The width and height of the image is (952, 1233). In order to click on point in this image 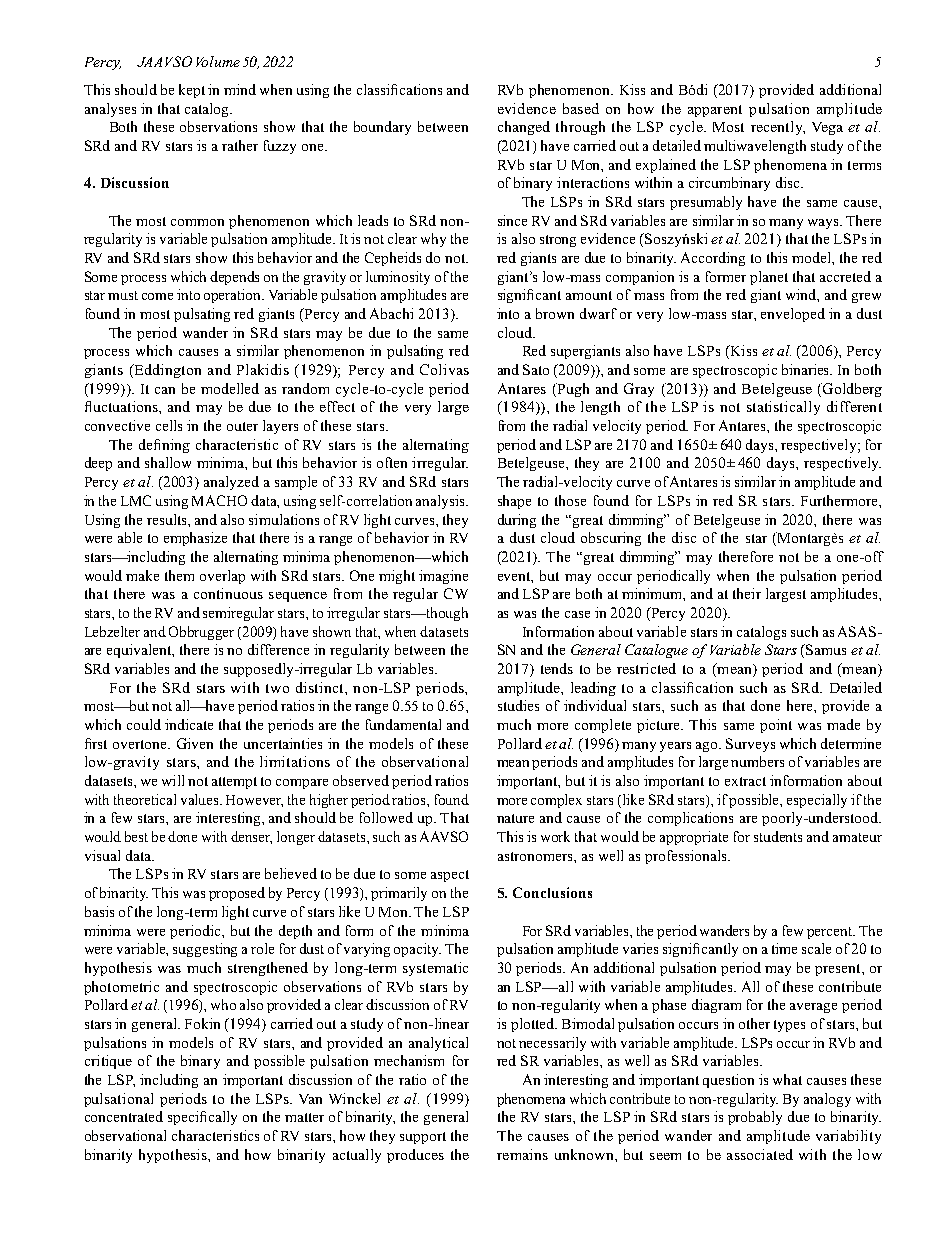, I will do `click(776, 726)`.
